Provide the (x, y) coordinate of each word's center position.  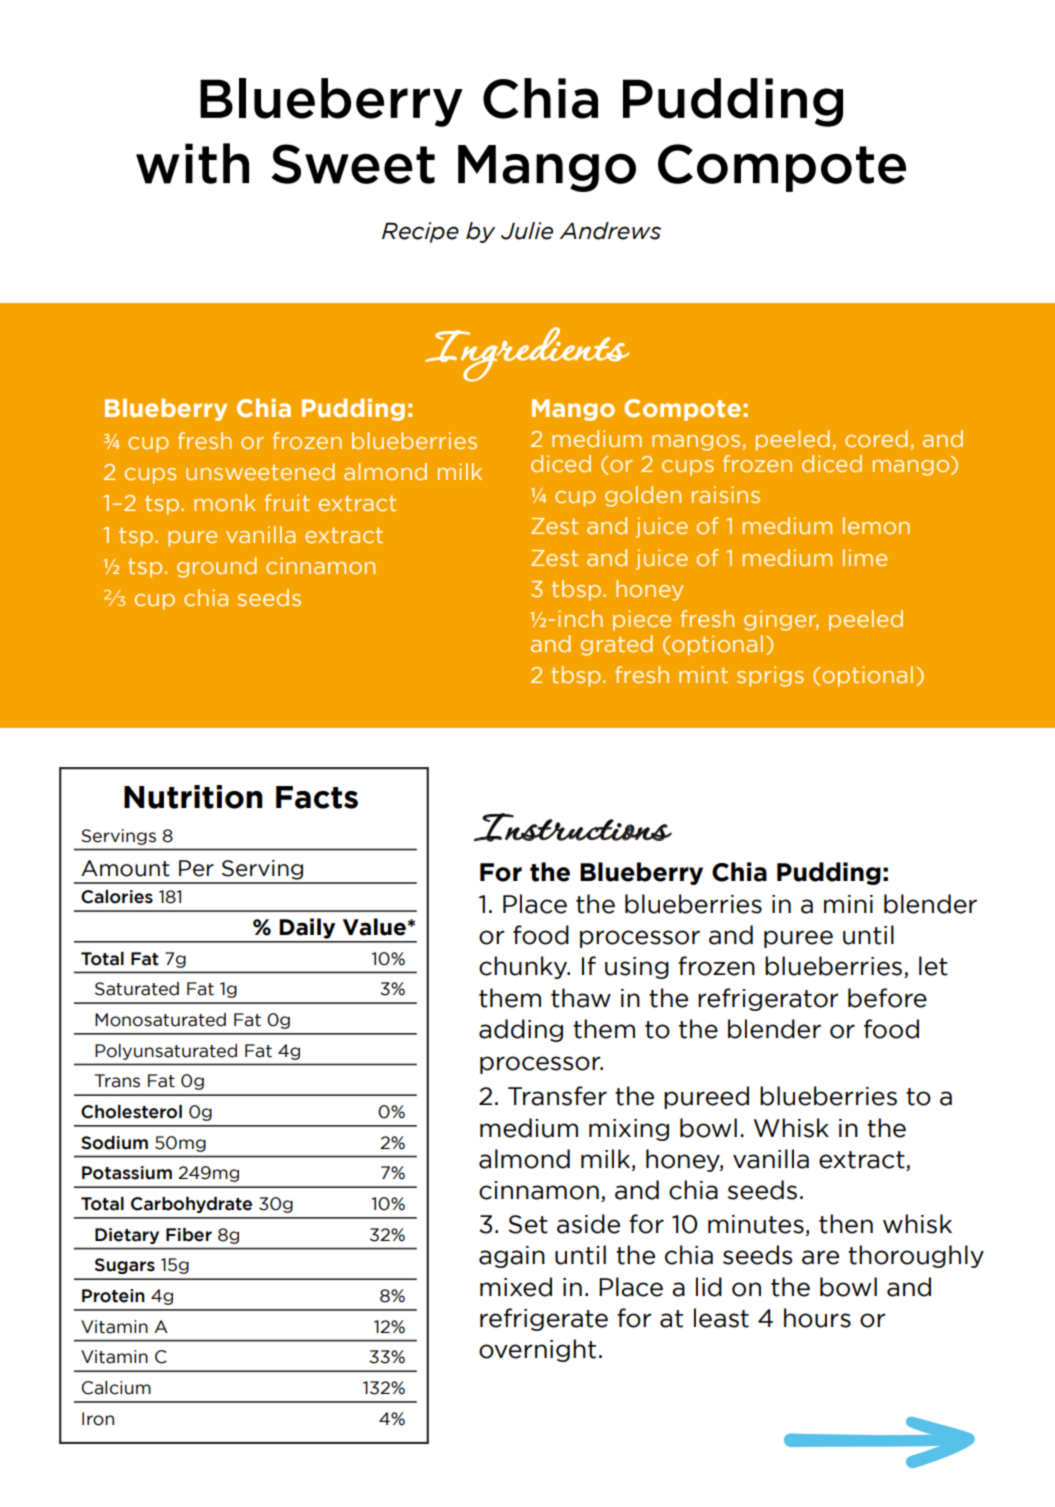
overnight (537, 1350)
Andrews (610, 231)
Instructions (573, 827)
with (192, 163)
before (887, 998)
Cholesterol (131, 1112)
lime (865, 557)
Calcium (116, 1388)
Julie (527, 231)
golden (643, 496)
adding (521, 1030)
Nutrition (193, 797)
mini (848, 904)
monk (225, 502)
